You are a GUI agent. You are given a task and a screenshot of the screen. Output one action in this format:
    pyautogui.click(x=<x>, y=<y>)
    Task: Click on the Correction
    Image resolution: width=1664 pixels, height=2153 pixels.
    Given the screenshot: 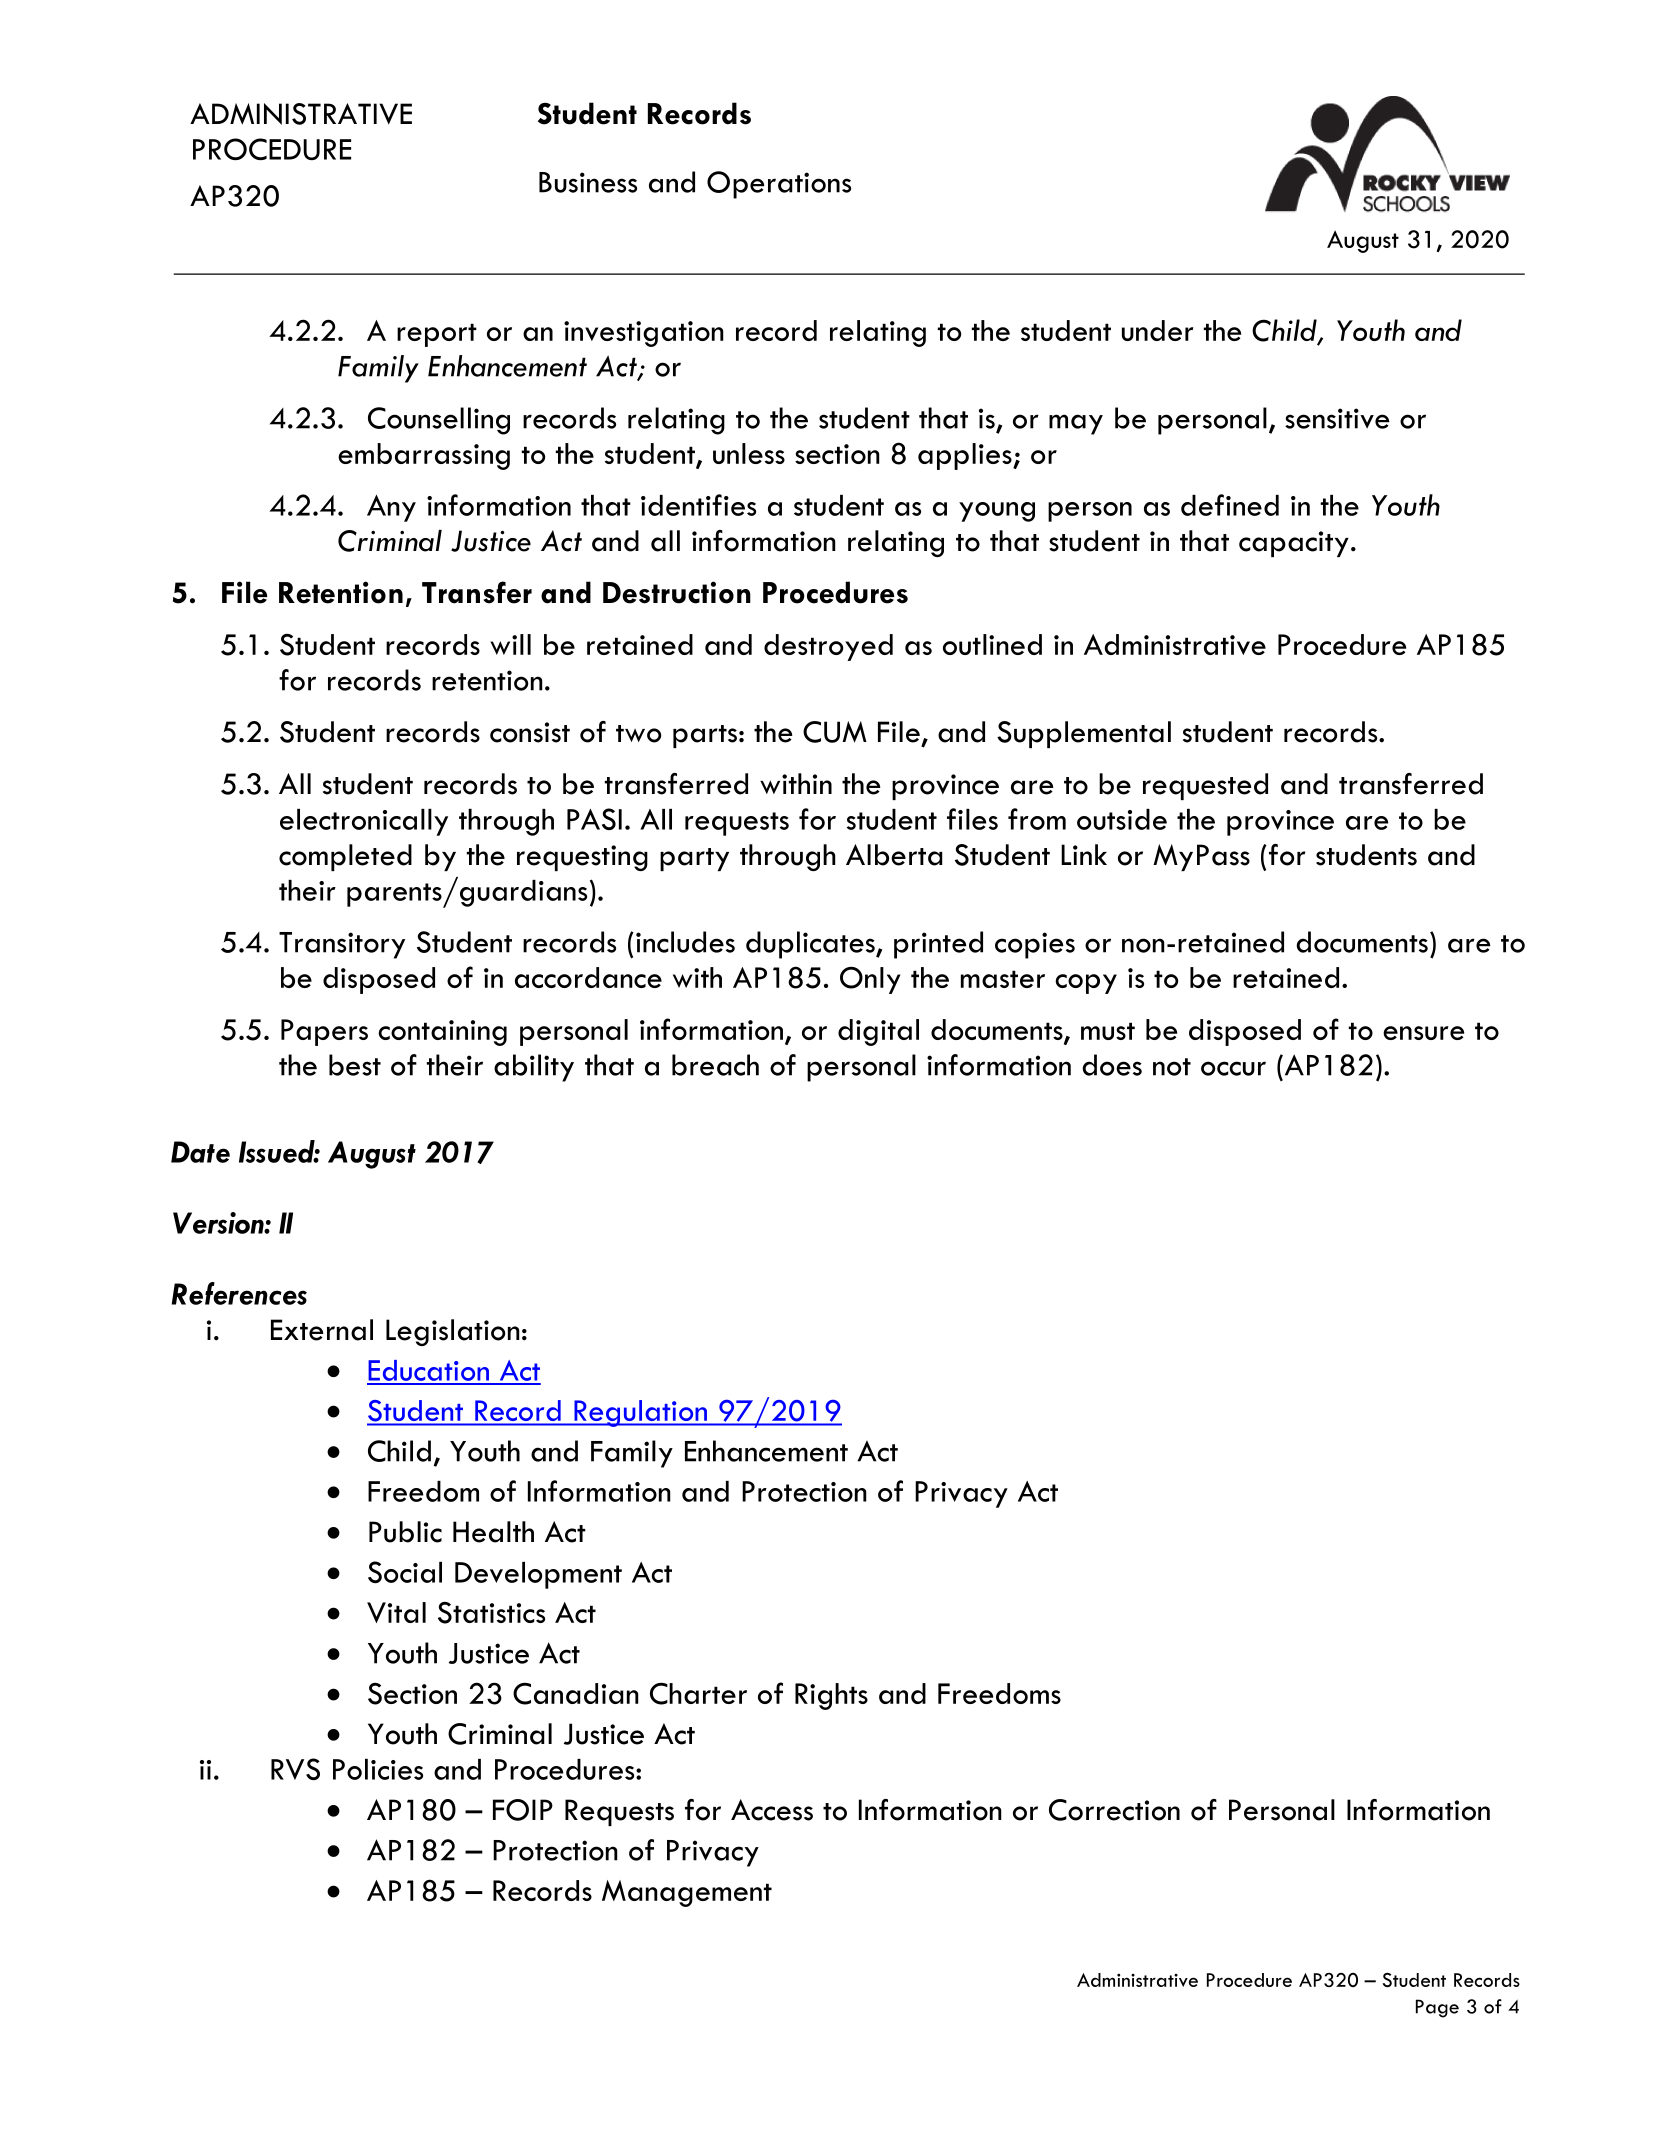 What is the action you would take?
    pyautogui.click(x=1114, y=1810)
